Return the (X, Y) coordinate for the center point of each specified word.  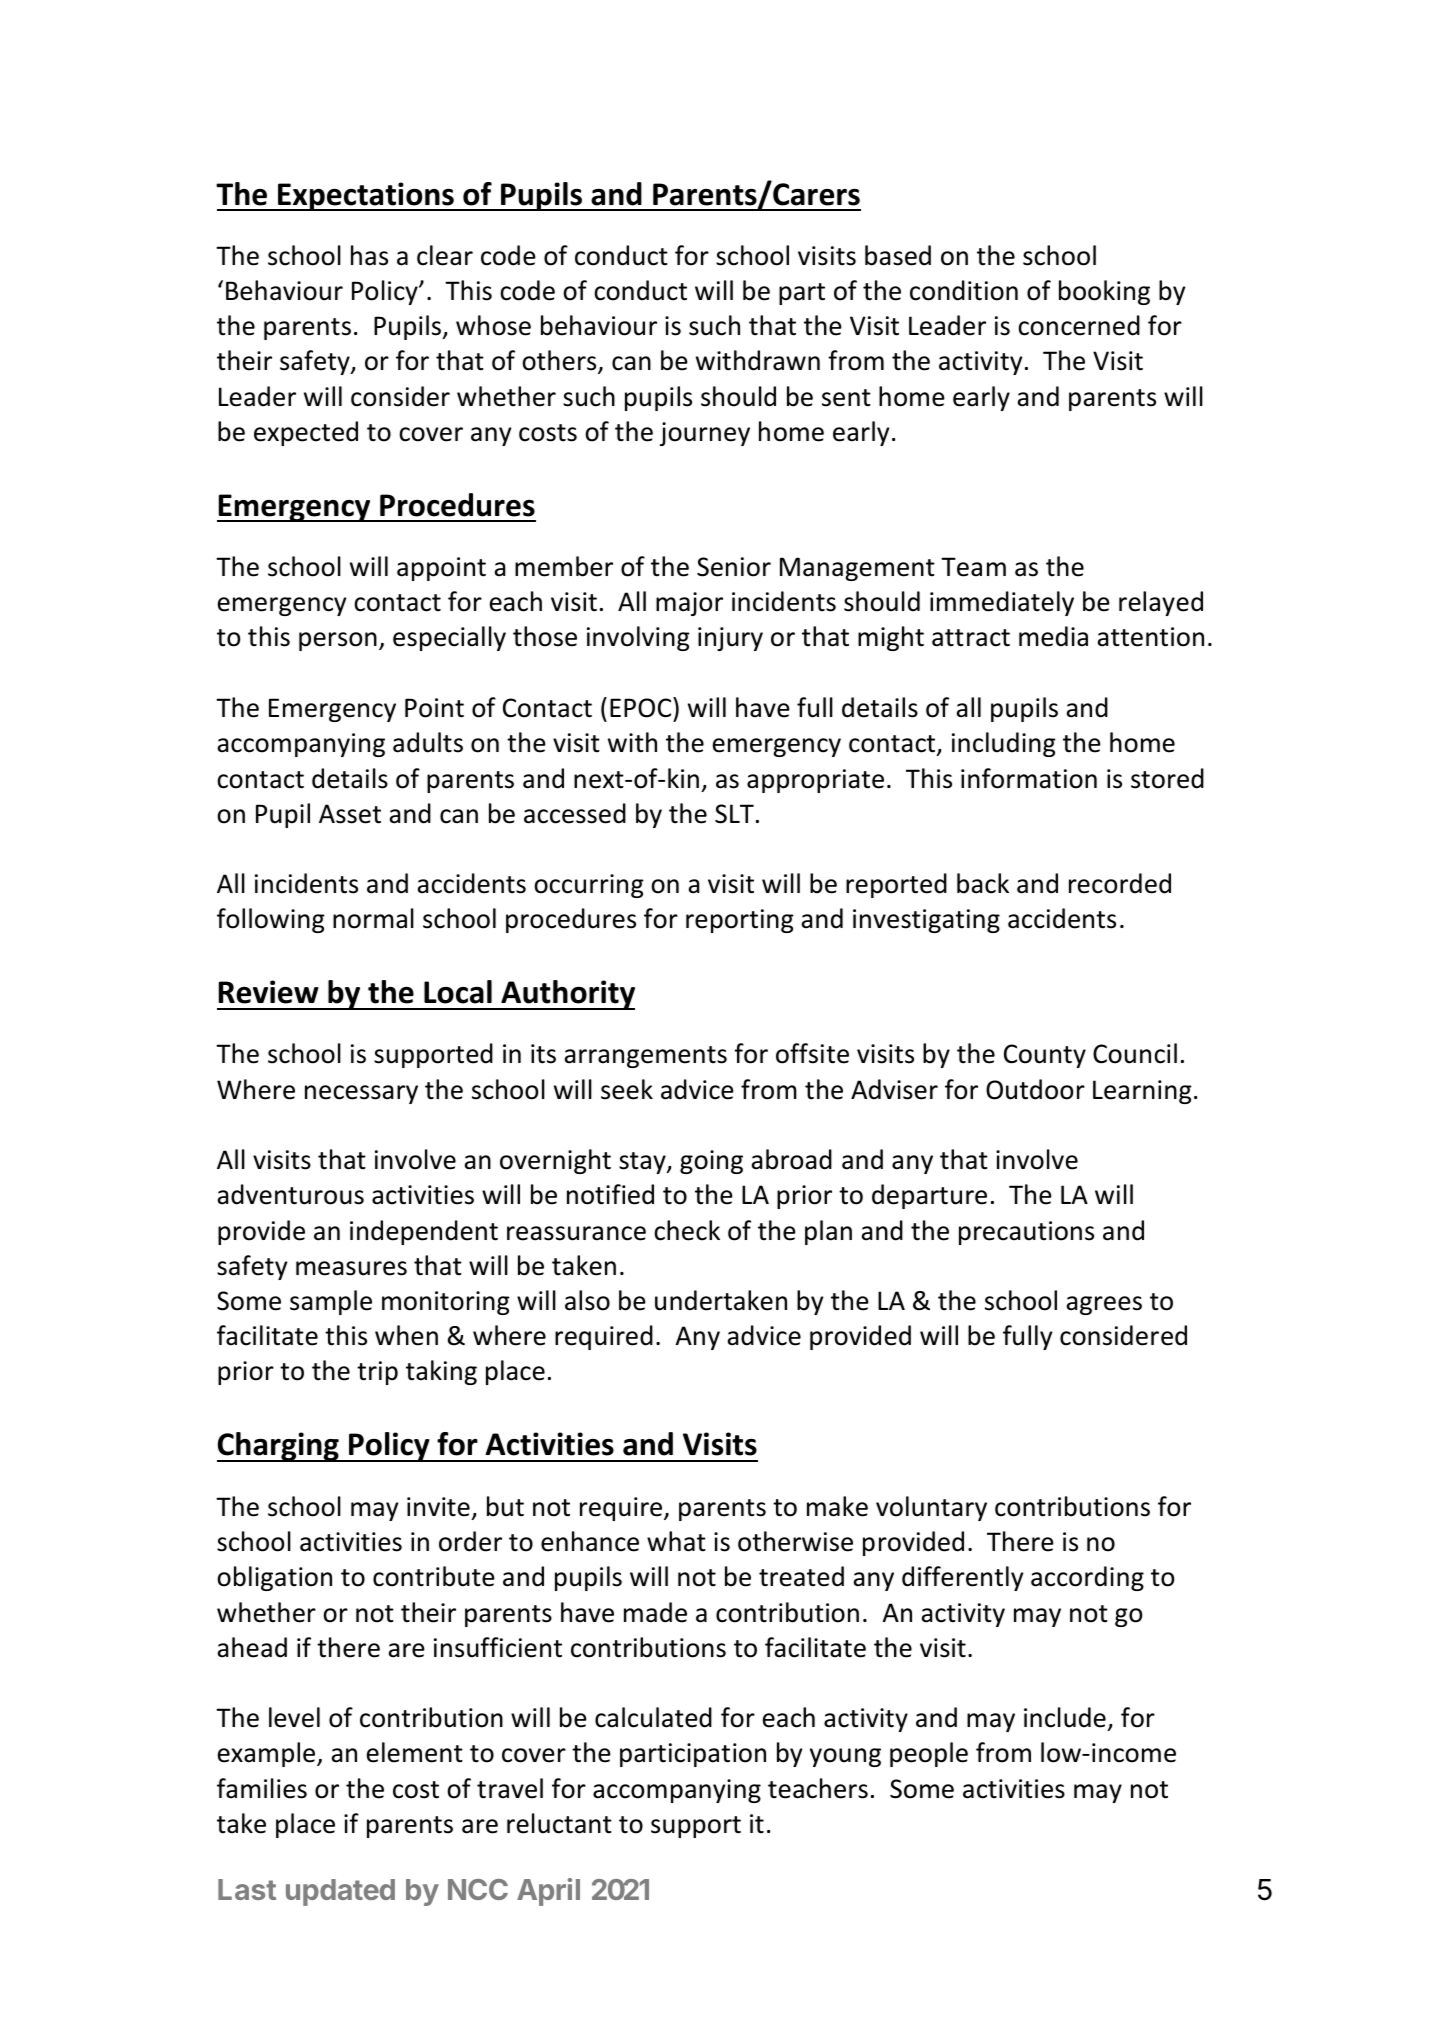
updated (340, 1892)
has (369, 255)
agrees (1104, 1305)
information (1029, 778)
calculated (653, 1717)
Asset (350, 814)
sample (331, 1302)
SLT (734, 814)
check (687, 1230)
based (898, 255)
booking (1104, 292)
